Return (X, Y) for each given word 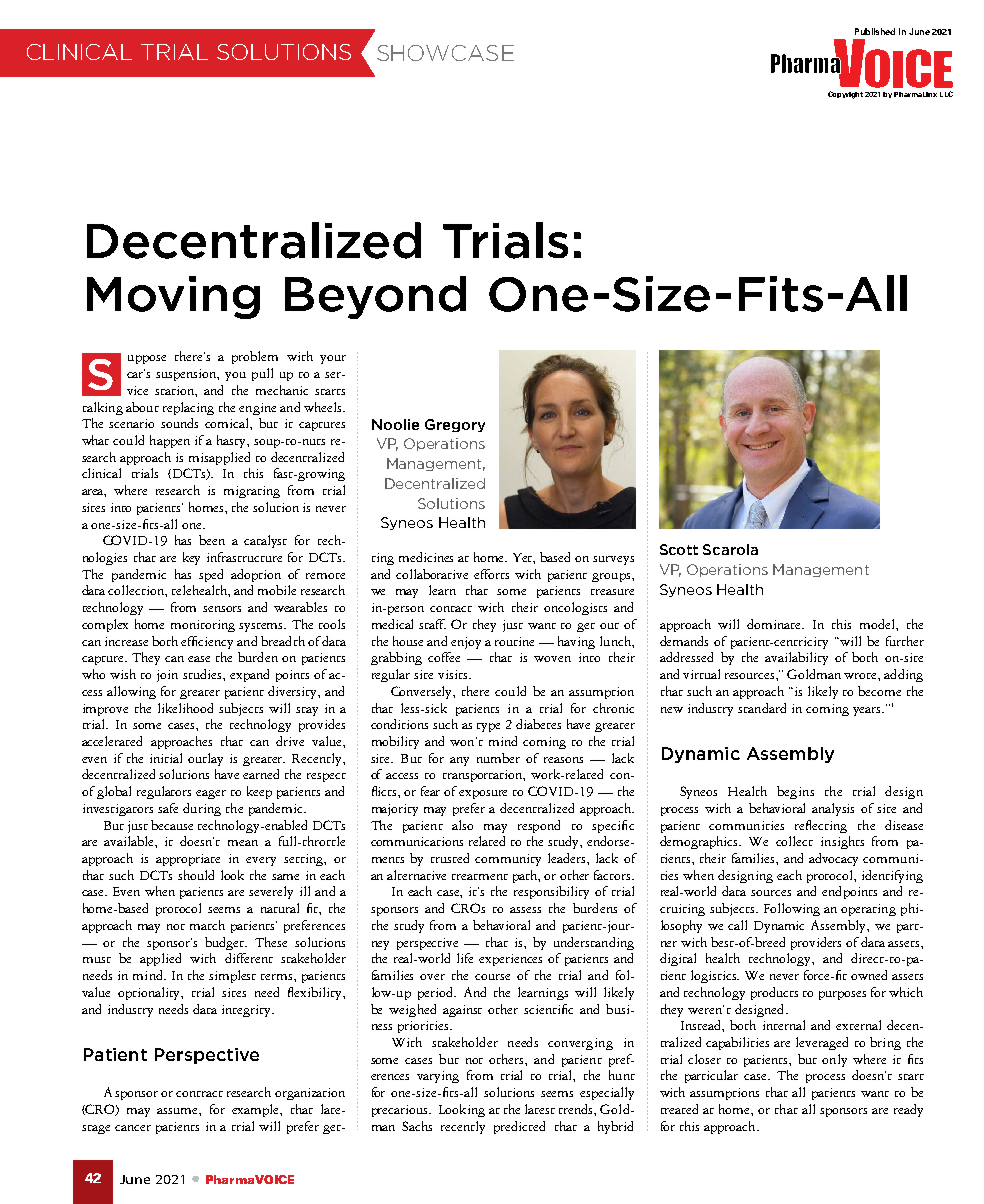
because (172, 825)
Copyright (845, 95)
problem (255, 357)
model (878, 624)
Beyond (375, 297)
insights (842, 842)
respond (539, 826)
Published (875, 31)
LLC (946, 94)
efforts (491, 574)
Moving (173, 297)
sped (211, 575)
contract (199, 1094)
